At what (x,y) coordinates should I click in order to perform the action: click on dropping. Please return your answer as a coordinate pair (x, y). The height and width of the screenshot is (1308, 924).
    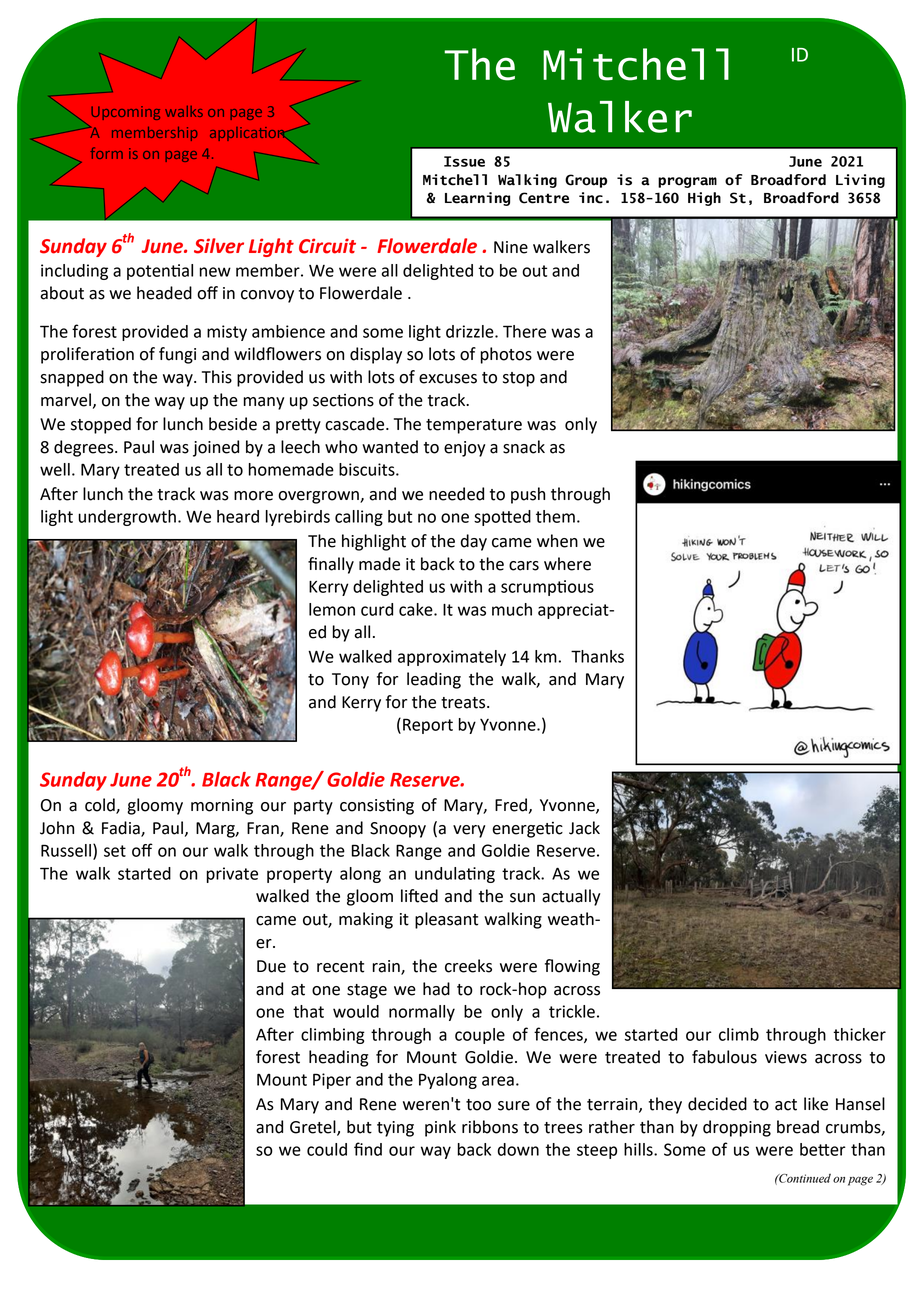
    Looking at the image, I should click on (737, 1128).
